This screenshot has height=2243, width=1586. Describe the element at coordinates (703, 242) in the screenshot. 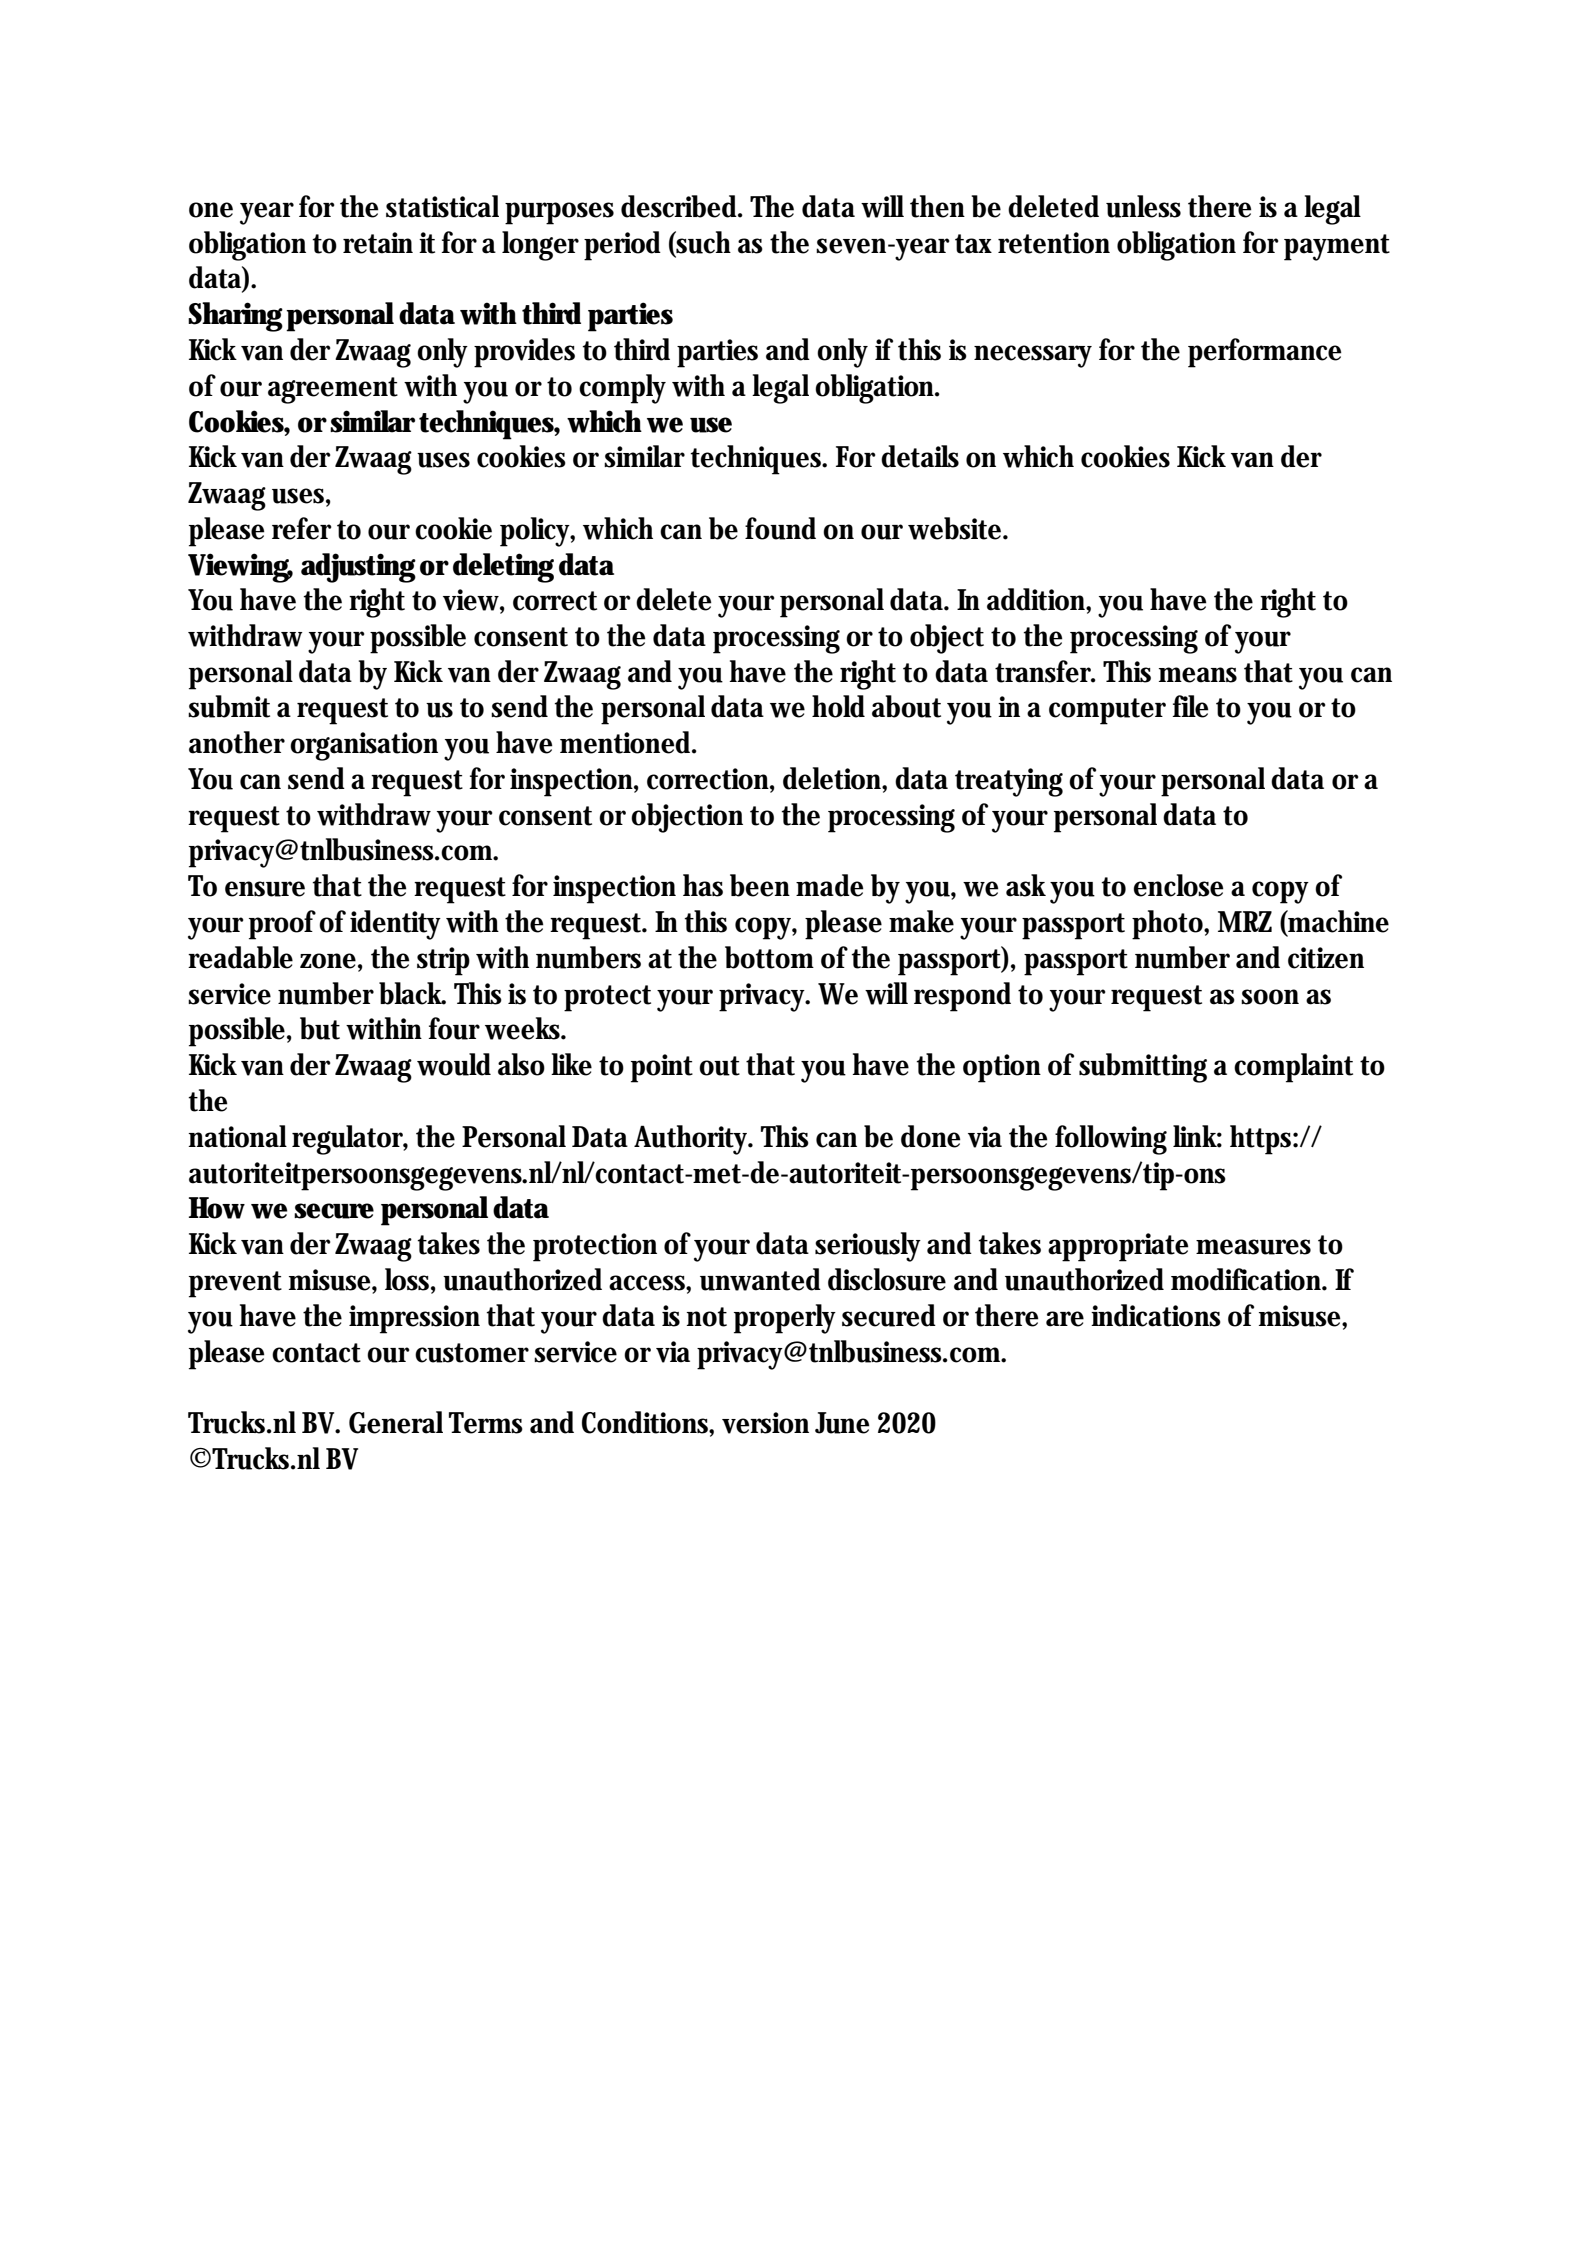

I see `such` at that location.
